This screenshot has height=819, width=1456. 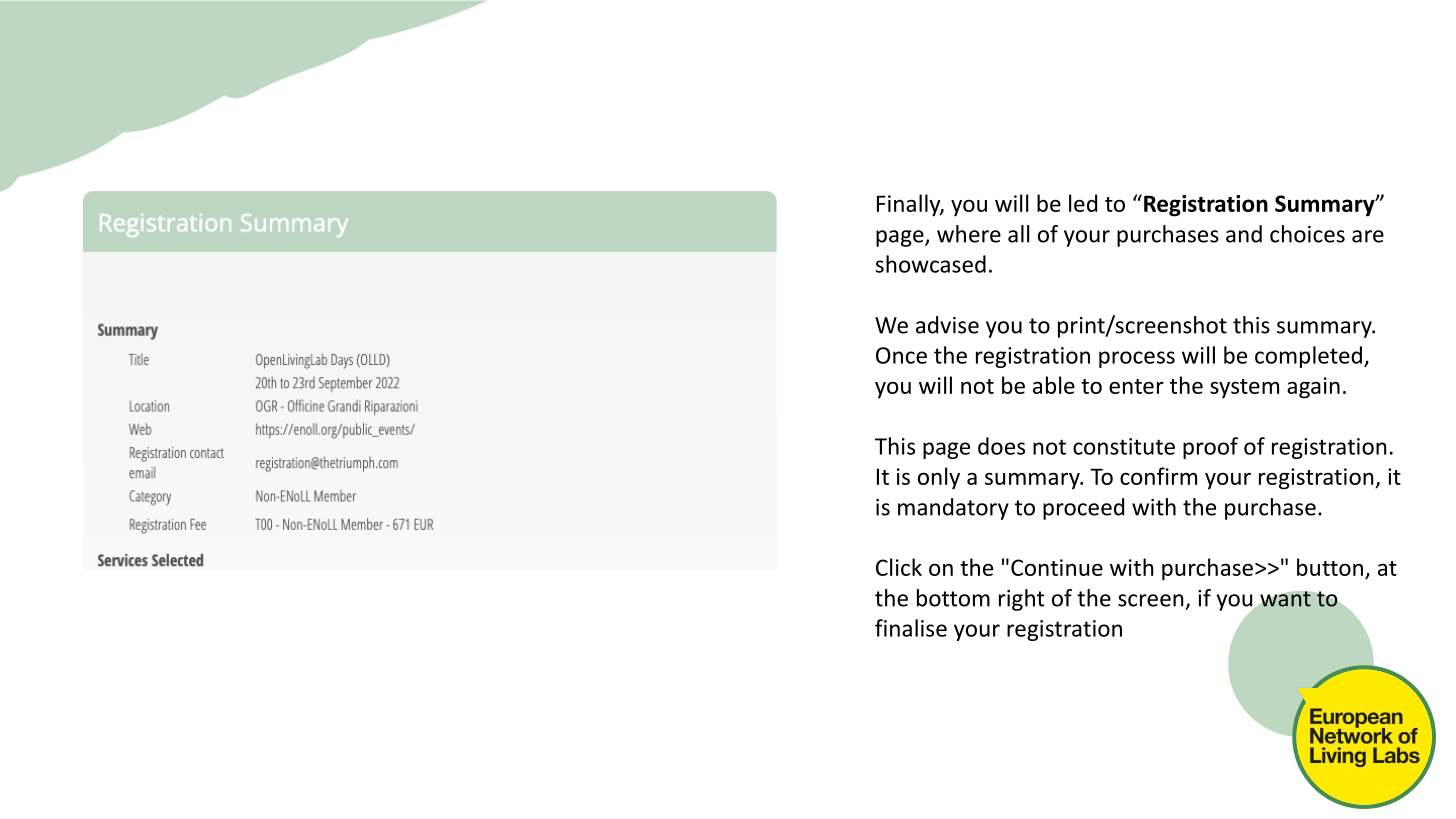 What do you see at coordinates (1001, 446) in the screenshot?
I see `does` at bounding box center [1001, 446].
